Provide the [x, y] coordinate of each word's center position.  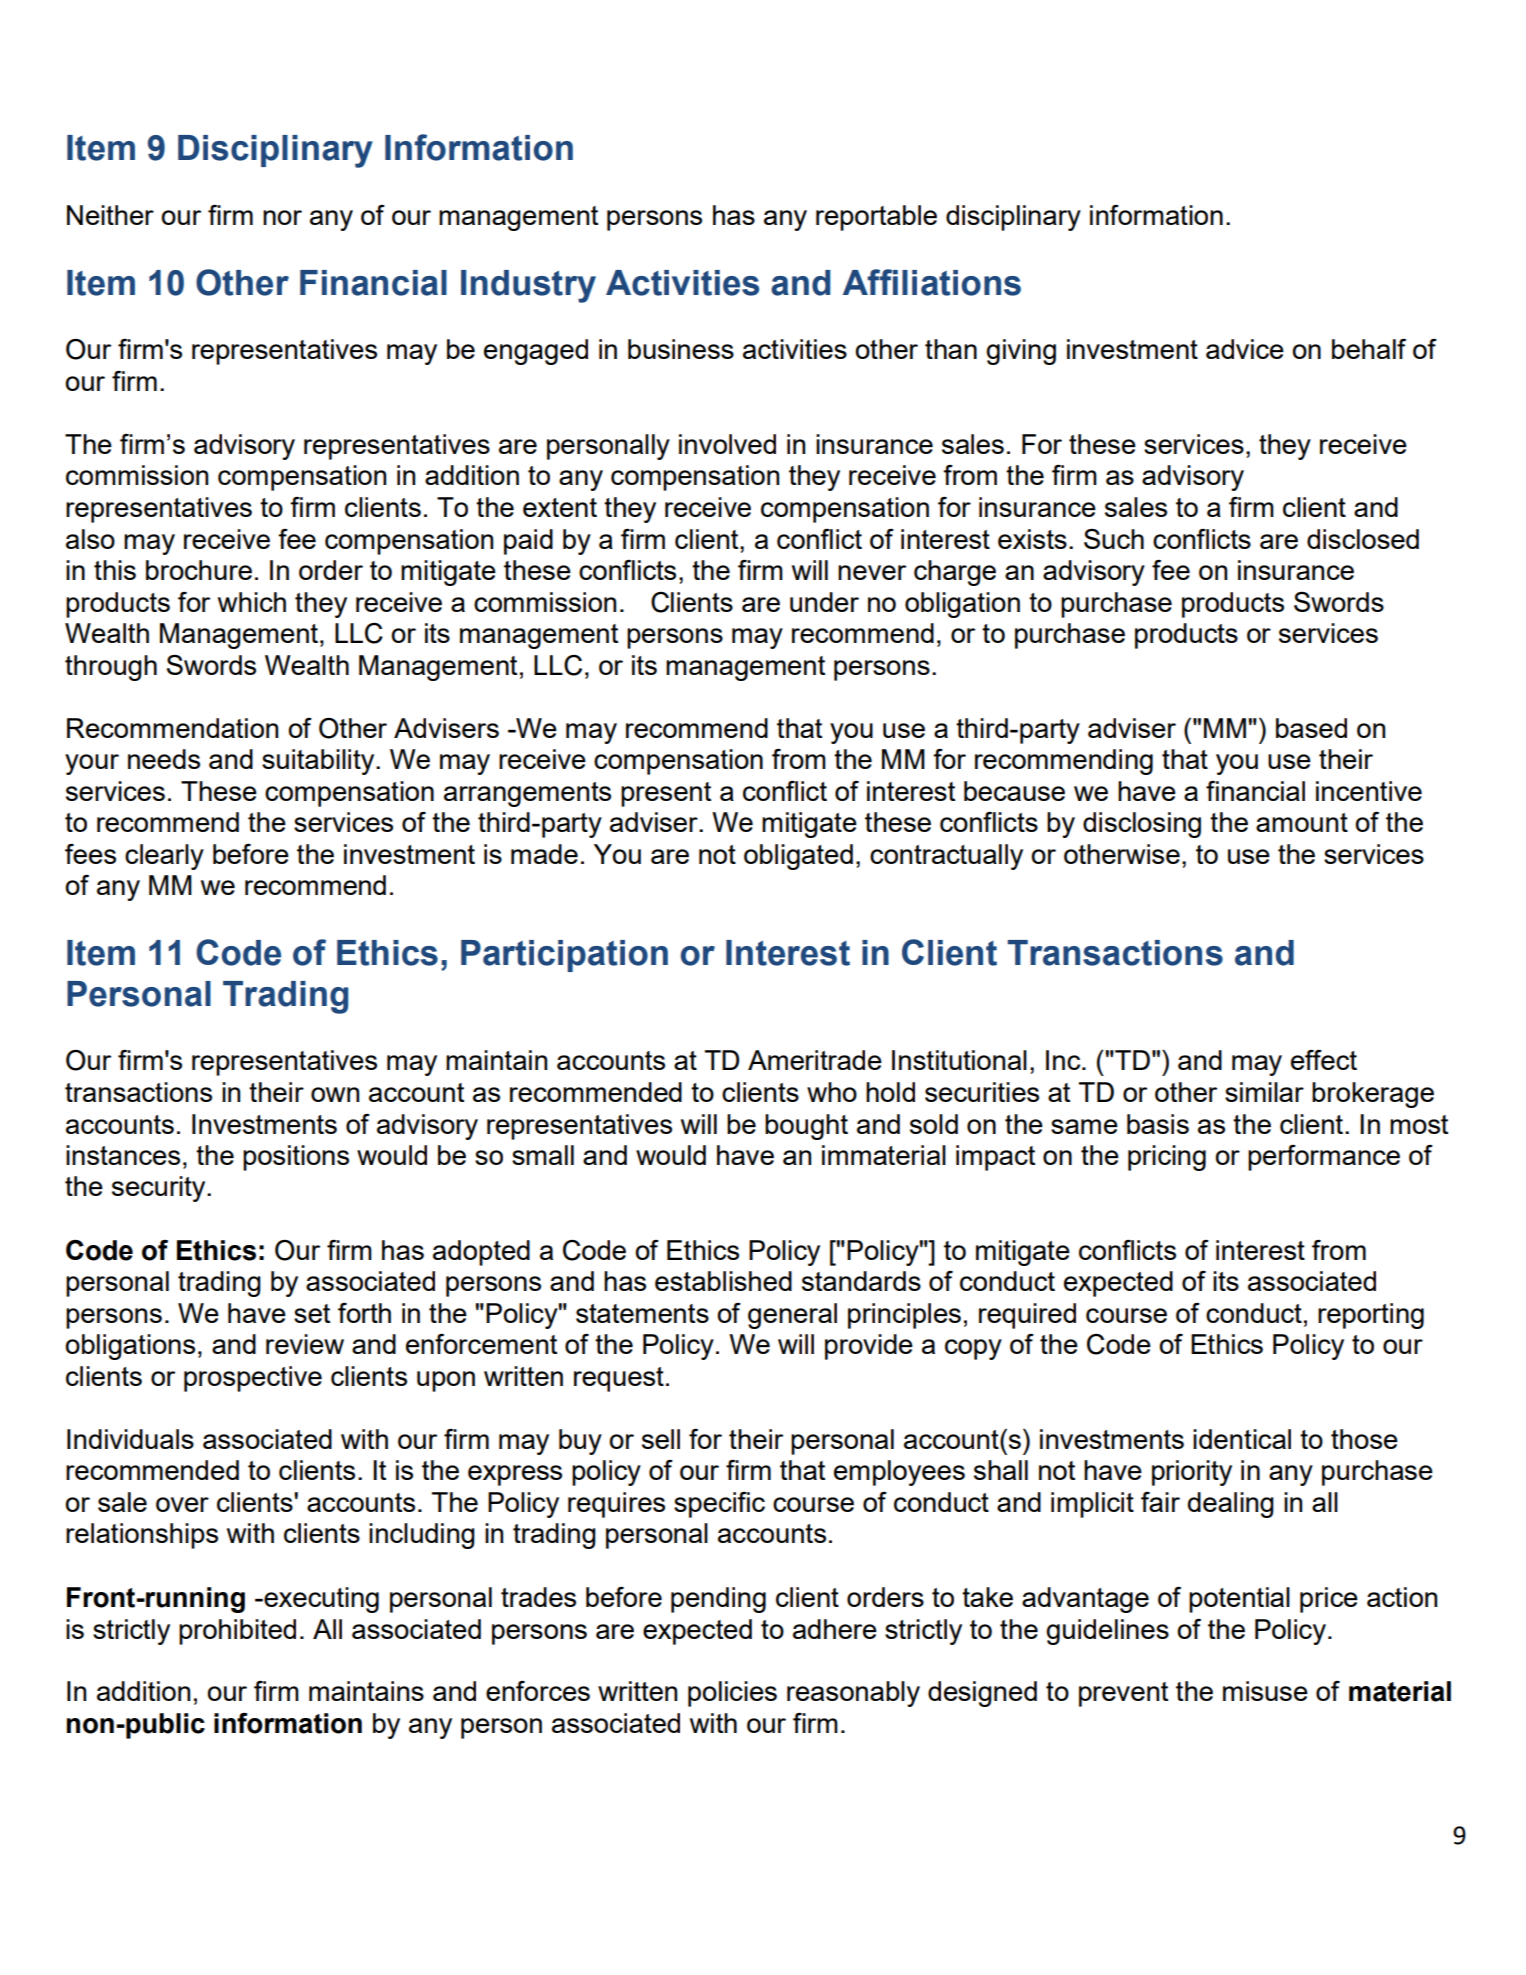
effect [1324, 1060]
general [792, 1316]
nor [282, 217]
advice [1245, 349]
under [824, 602]
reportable [876, 218]
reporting [1371, 1316]
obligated [798, 857]
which [252, 602]
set [312, 1313]
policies [732, 1694]
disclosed [1363, 539]
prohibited [237, 1632]
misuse [1265, 1691]
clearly [164, 857]
